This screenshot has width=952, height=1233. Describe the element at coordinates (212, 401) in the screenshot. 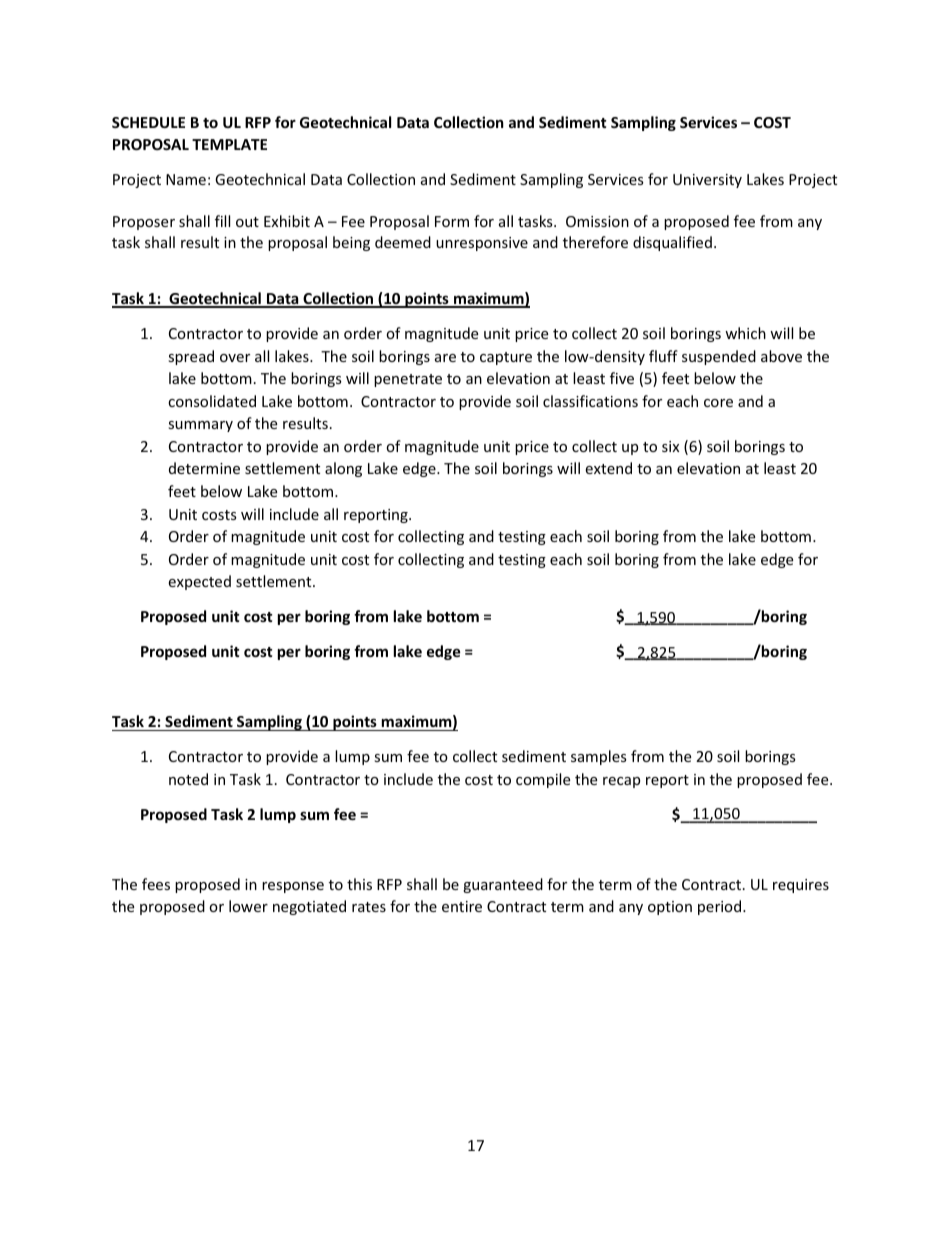

I see `consolidated` at that location.
